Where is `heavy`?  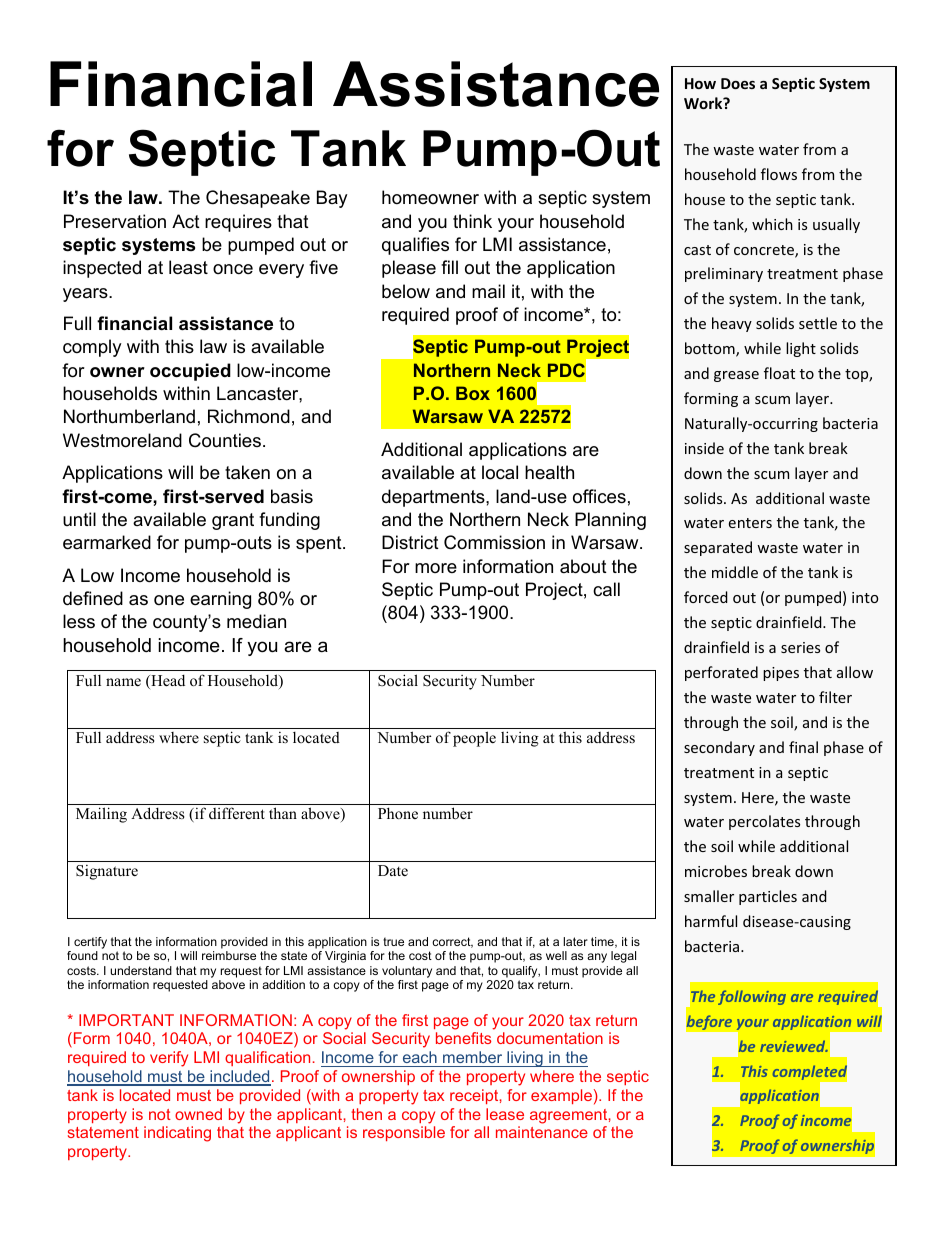 heavy is located at coordinates (732, 324).
